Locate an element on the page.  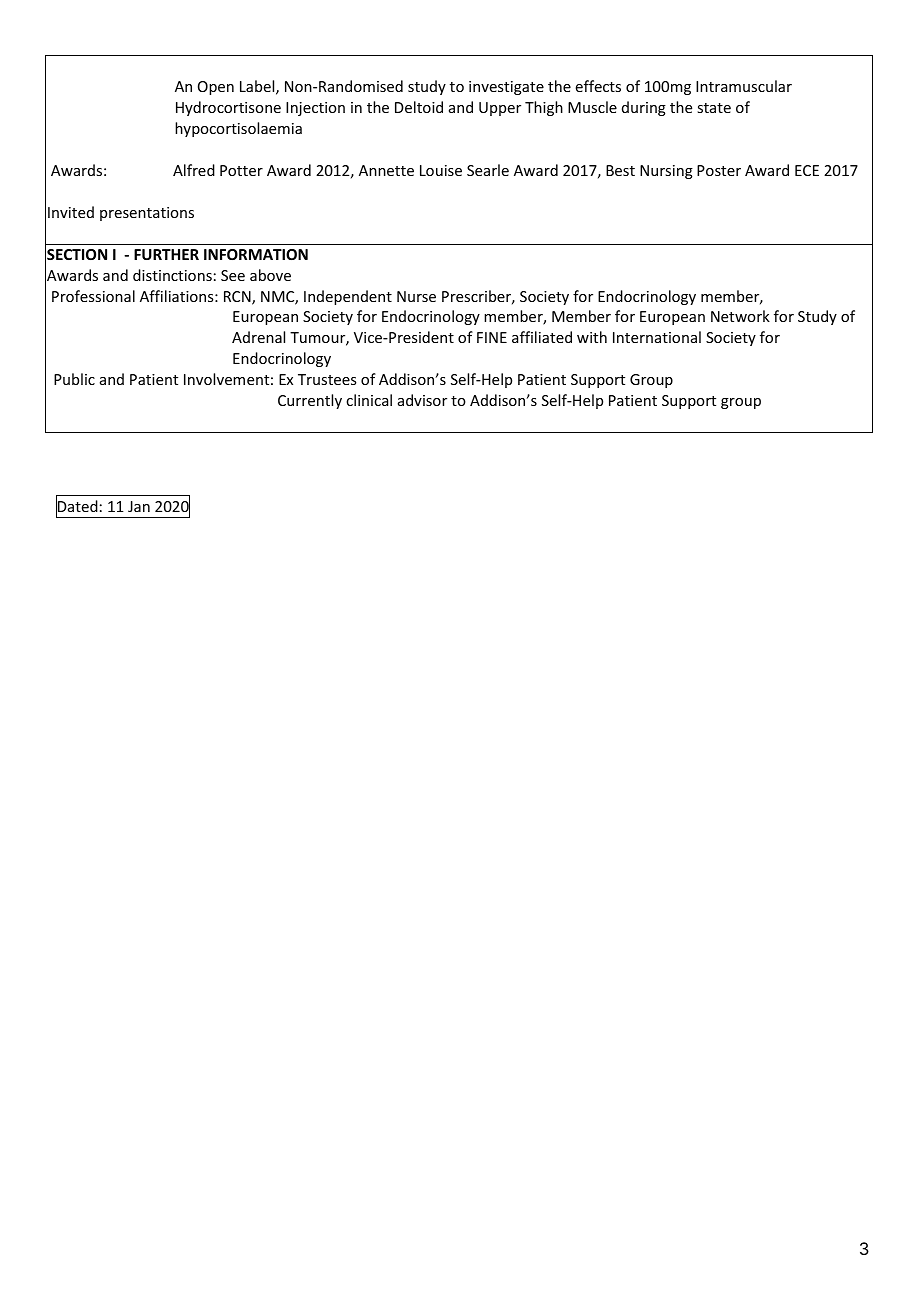
advisor is located at coordinates (422, 400).
